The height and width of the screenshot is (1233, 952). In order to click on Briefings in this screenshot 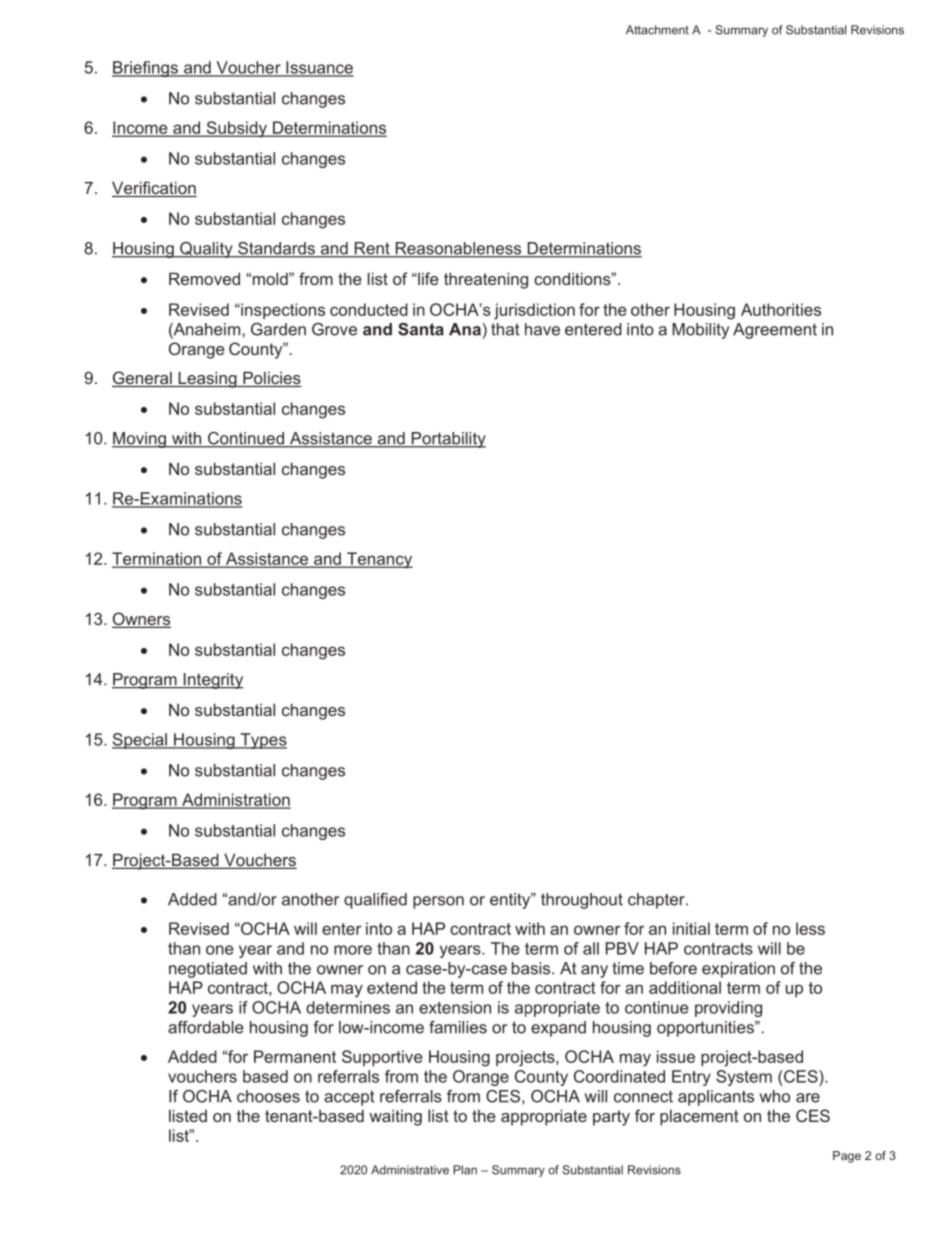, I will do `click(146, 69)`.
